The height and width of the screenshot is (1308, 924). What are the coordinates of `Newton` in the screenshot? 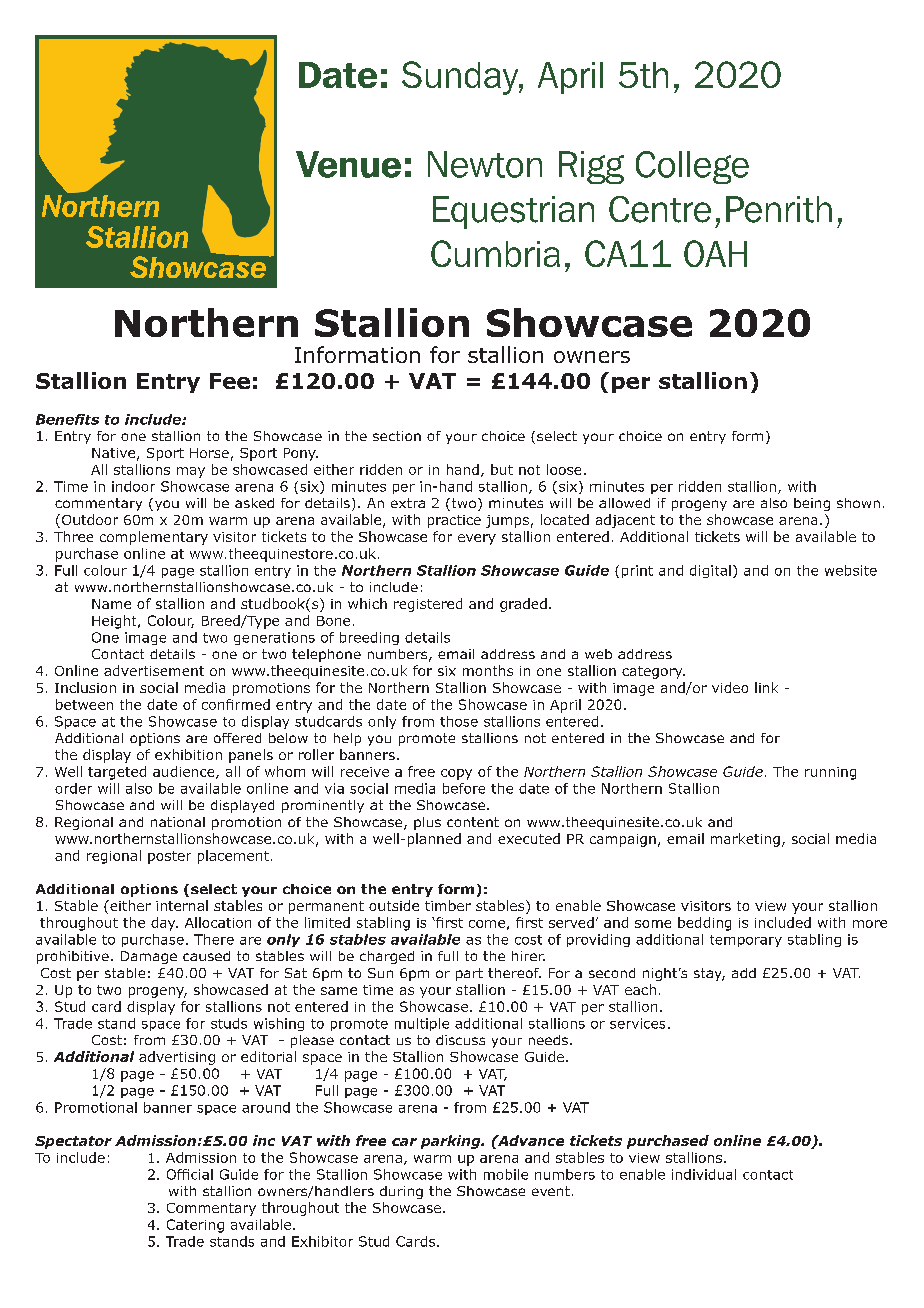 It's located at (485, 164).
